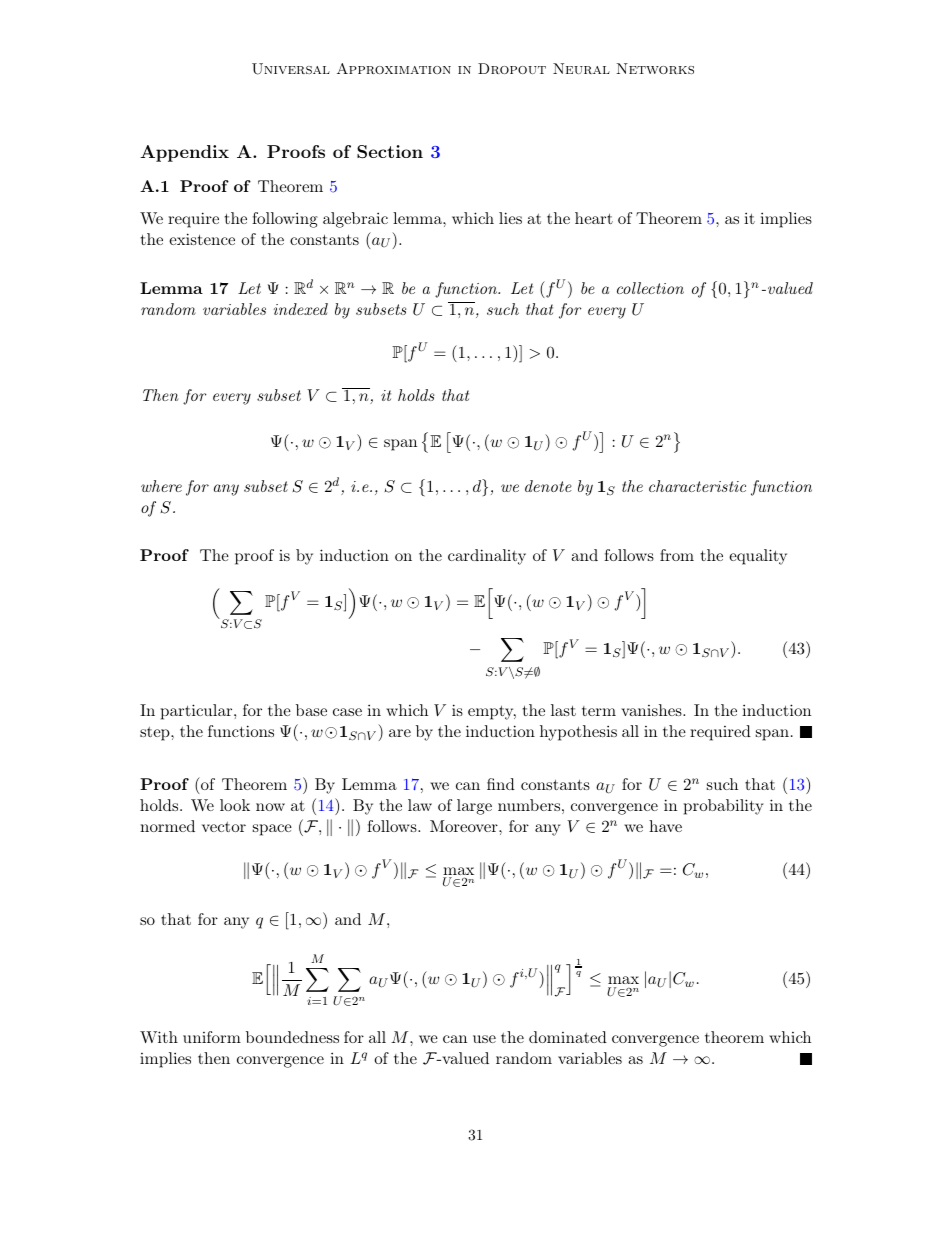  Describe the element at coordinates (161, 486) in the image. I see `where` at that location.
